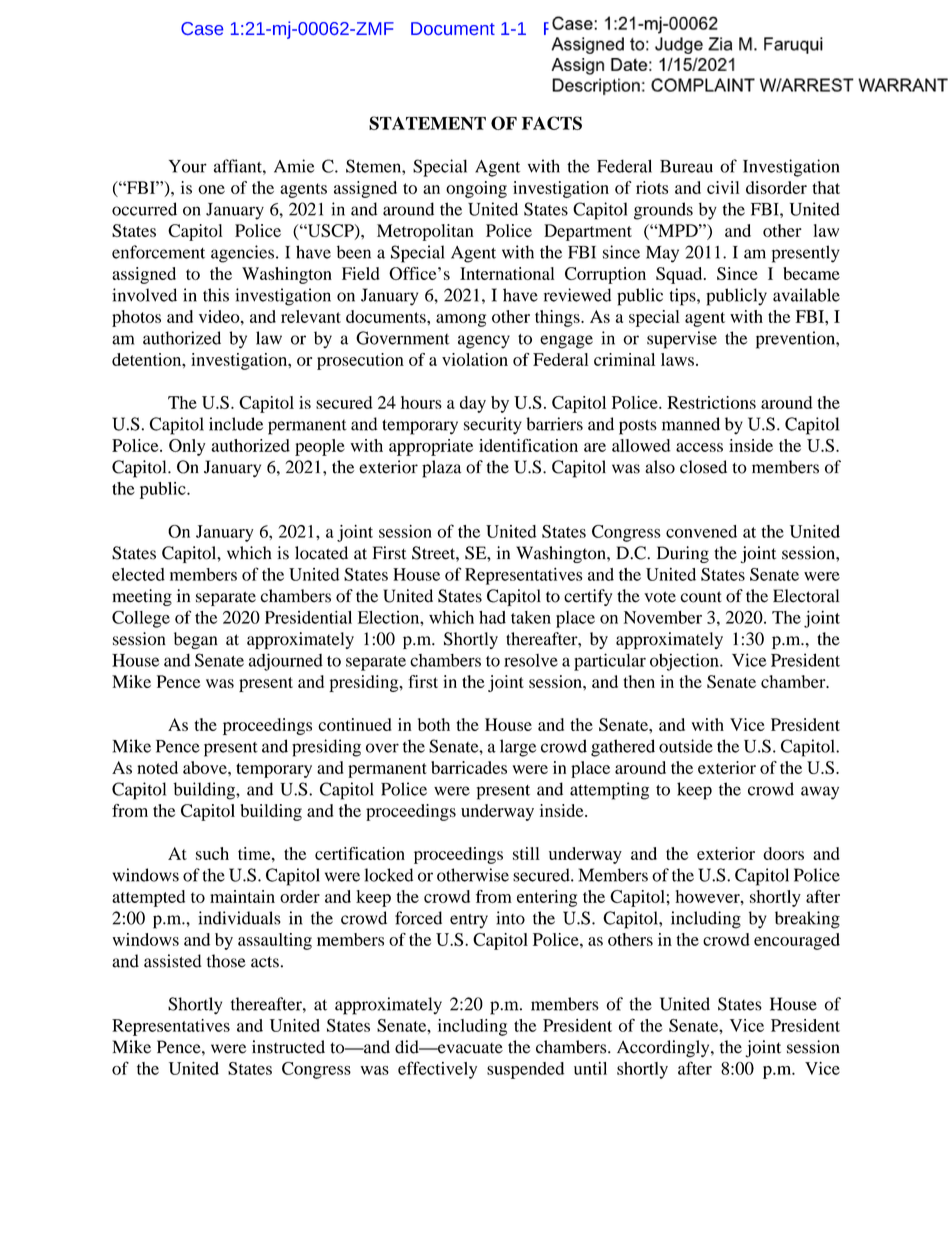 The image size is (952, 1233). I want to click on Accordingly, so click(664, 1049).
